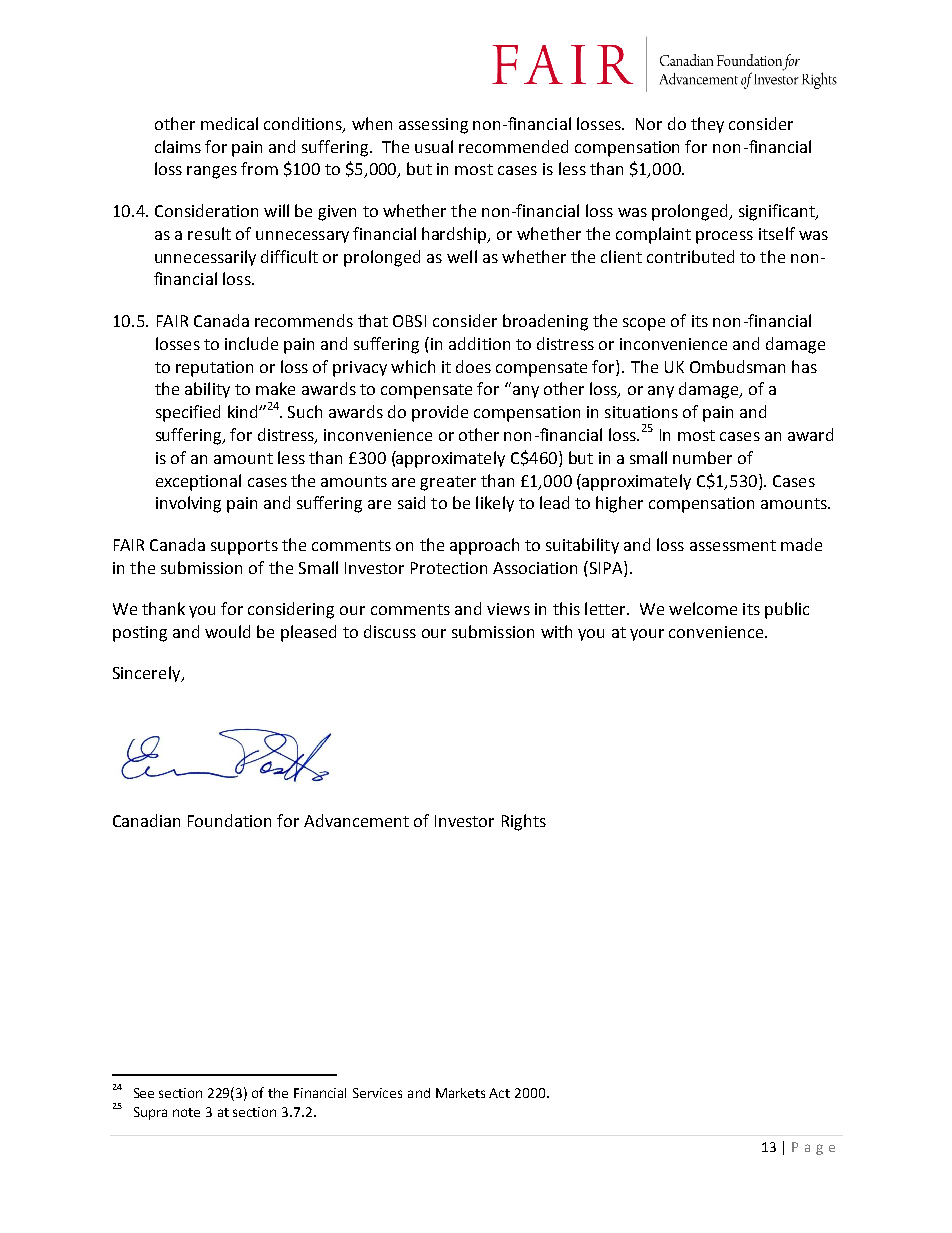 The height and width of the image is (1233, 952). I want to click on reputation, so click(214, 369).
